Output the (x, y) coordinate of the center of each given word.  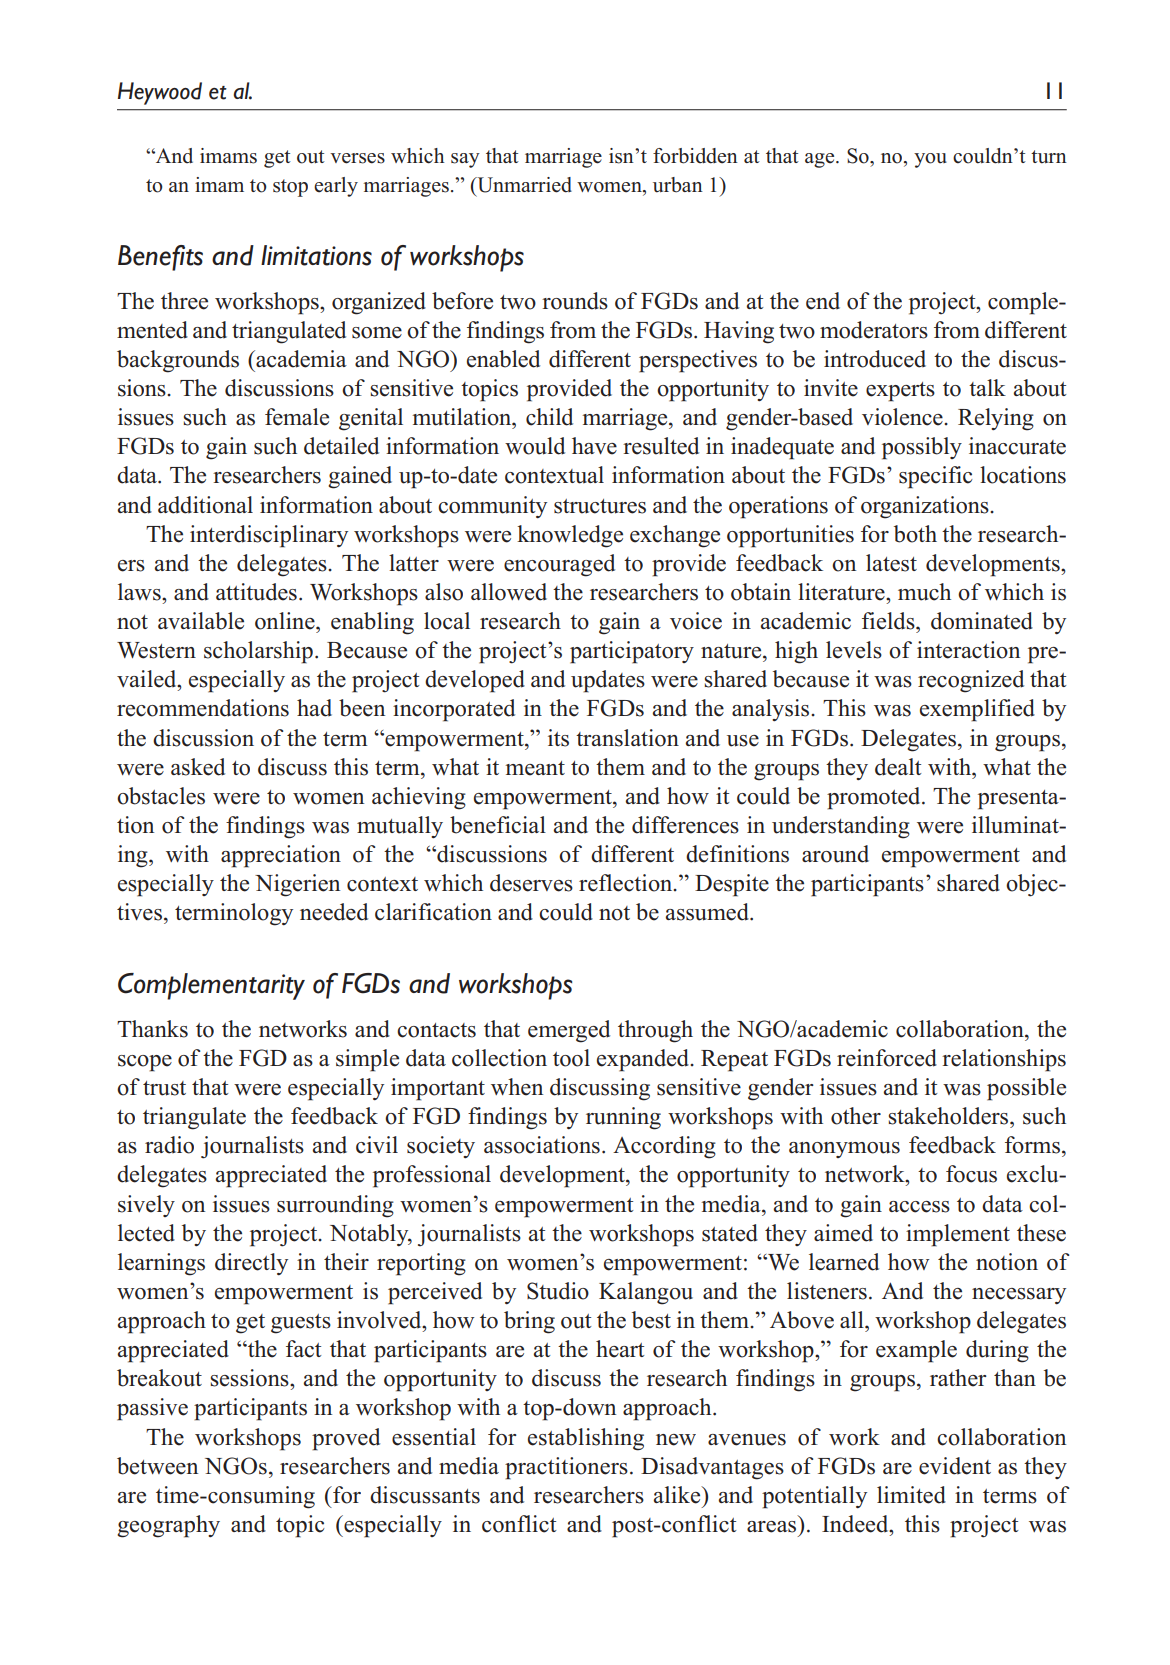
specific (935, 477)
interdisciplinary (269, 536)
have (594, 446)
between (157, 1466)
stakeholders (950, 1116)
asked (198, 767)
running (623, 1118)
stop (290, 188)
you (930, 160)
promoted (875, 798)
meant (535, 768)
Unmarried (523, 185)
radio (169, 1145)
